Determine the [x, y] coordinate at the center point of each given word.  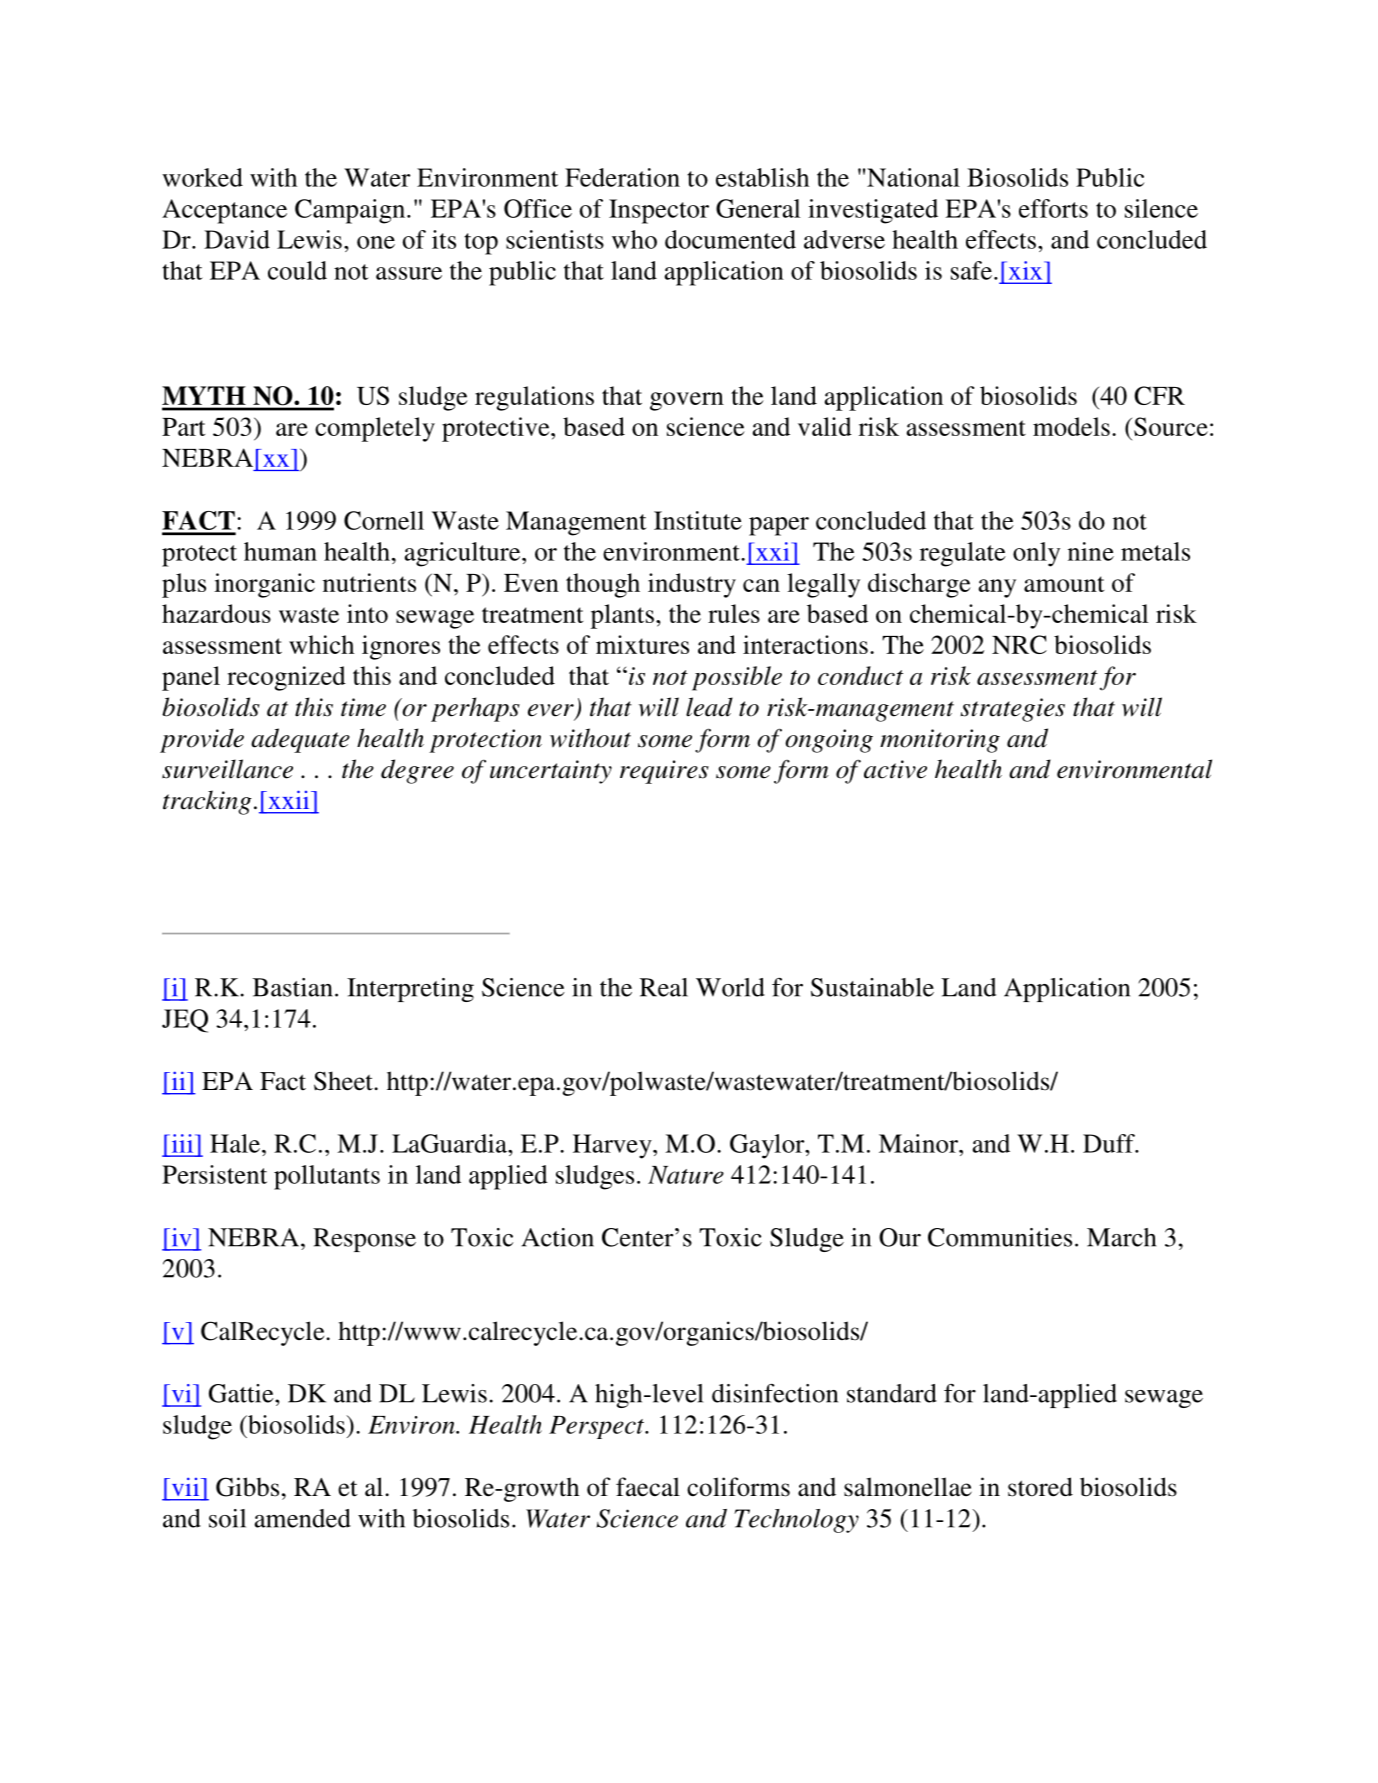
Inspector [659, 211]
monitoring [940, 741]
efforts [1053, 208]
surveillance [227, 769]
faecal [648, 1487]
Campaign [351, 211]
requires [664, 772]
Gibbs [247, 1487]
